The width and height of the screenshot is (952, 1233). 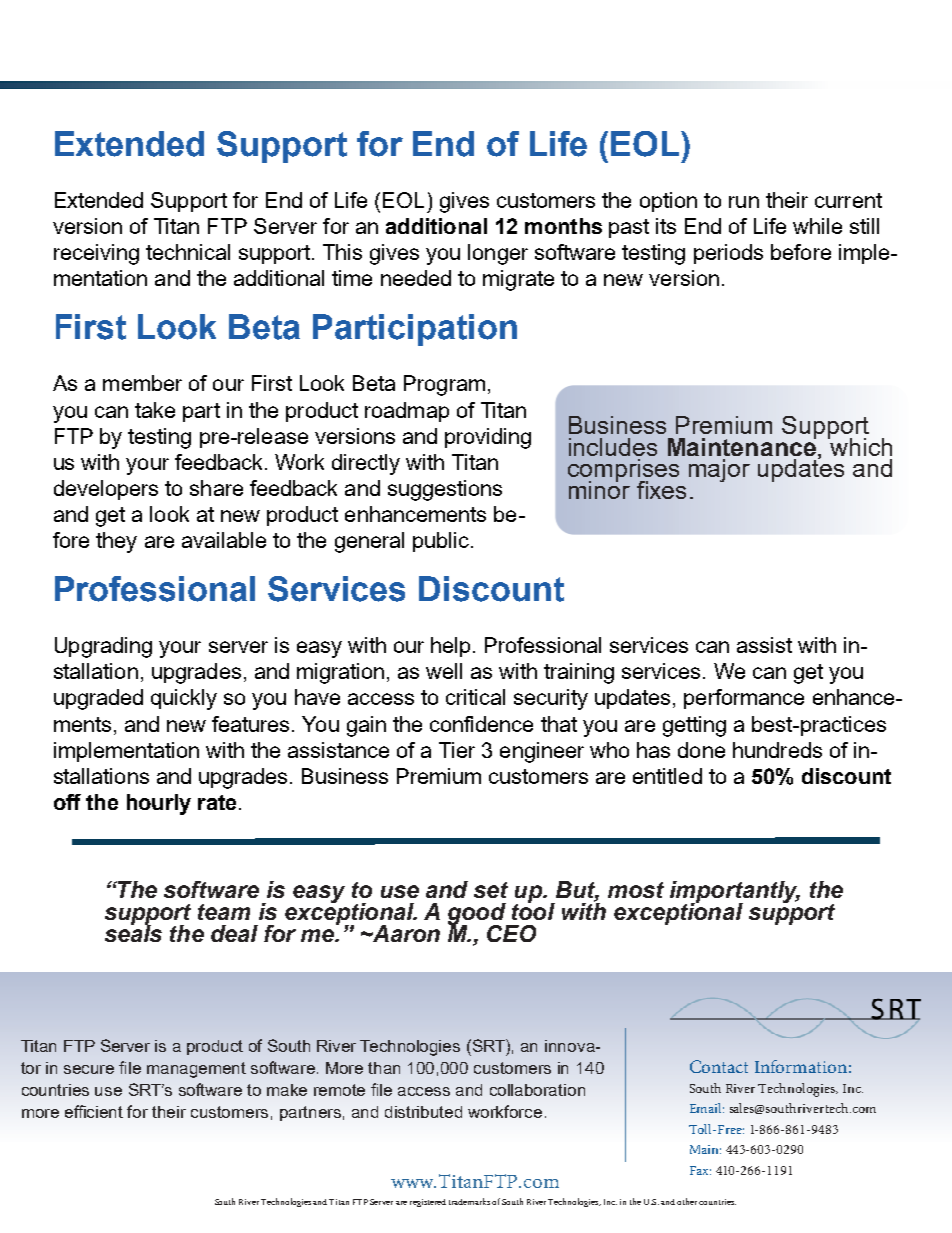 What do you see at coordinates (224, 540) in the screenshot?
I see `available` at bounding box center [224, 540].
